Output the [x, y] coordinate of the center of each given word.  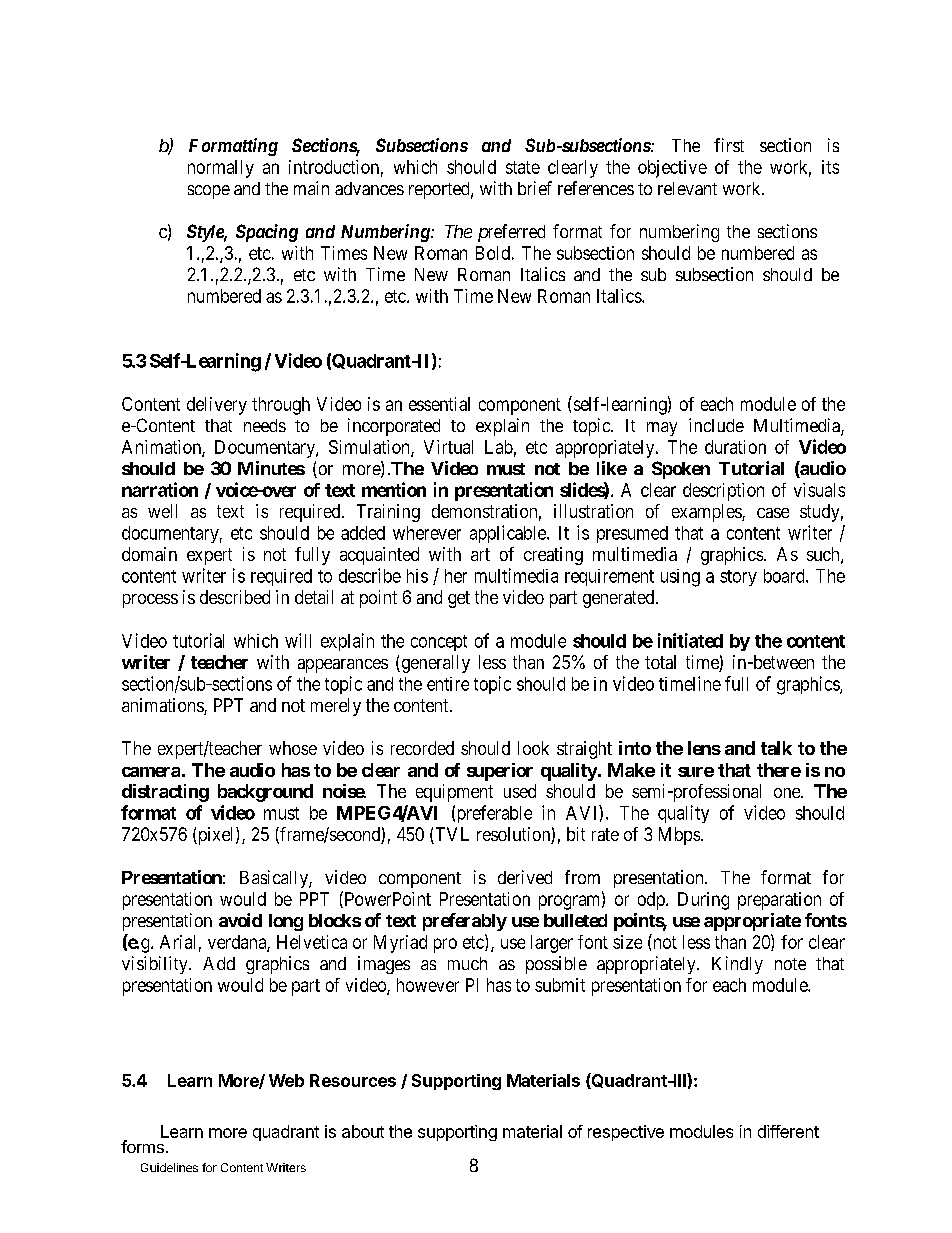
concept [439, 643]
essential [439, 404]
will [298, 640]
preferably [465, 922]
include [716, 425]
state [523, 167]
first [729, 145]
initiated [690, 640]
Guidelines [169, 1167]
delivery [217, 406]
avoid [240, 920]
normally [221, 169]
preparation [779, 901]
